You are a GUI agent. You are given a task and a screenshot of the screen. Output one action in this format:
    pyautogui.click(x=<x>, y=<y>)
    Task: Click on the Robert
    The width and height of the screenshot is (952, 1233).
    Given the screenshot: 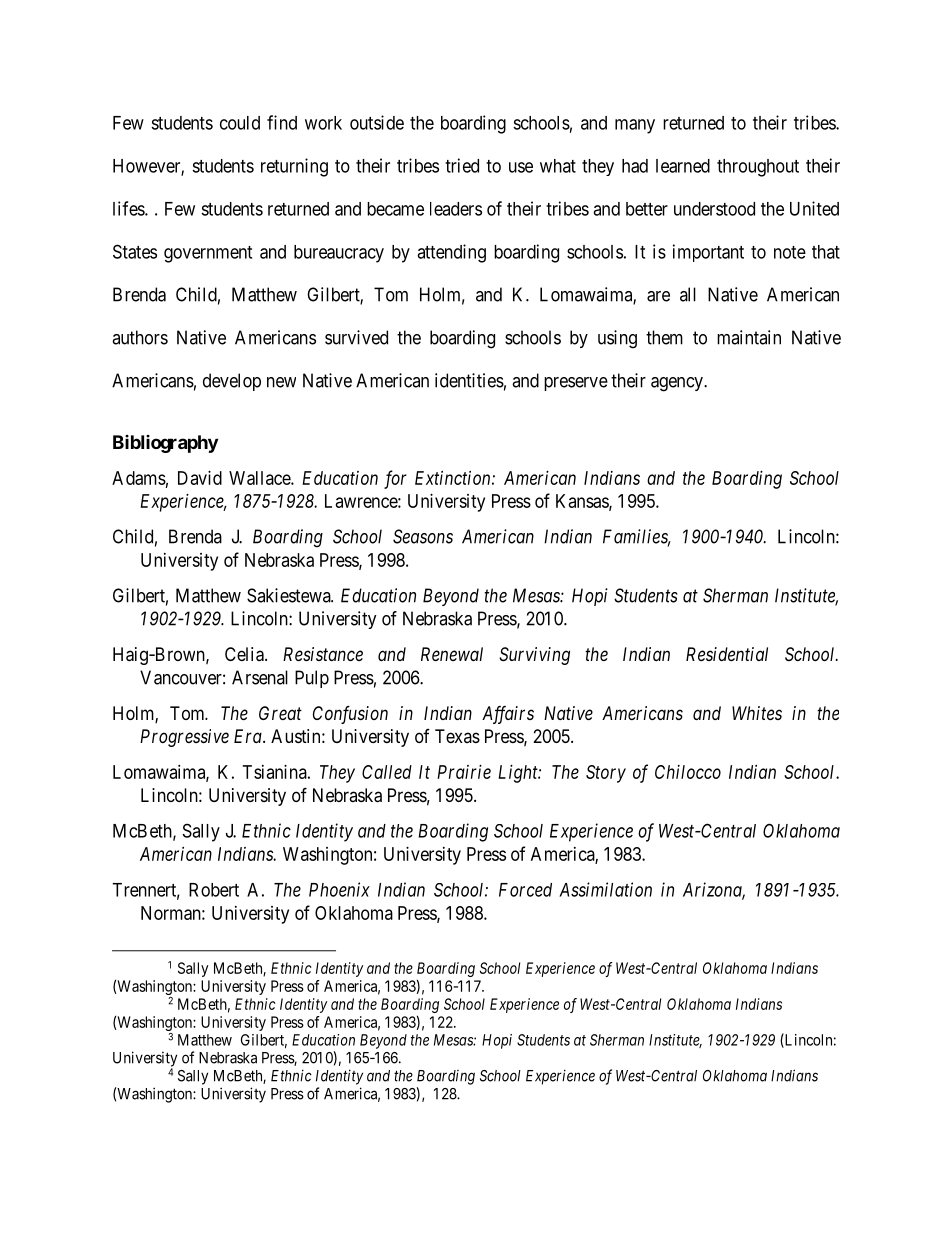 What is the action you would take?
    pyautogui.click(x=214, y=890)
